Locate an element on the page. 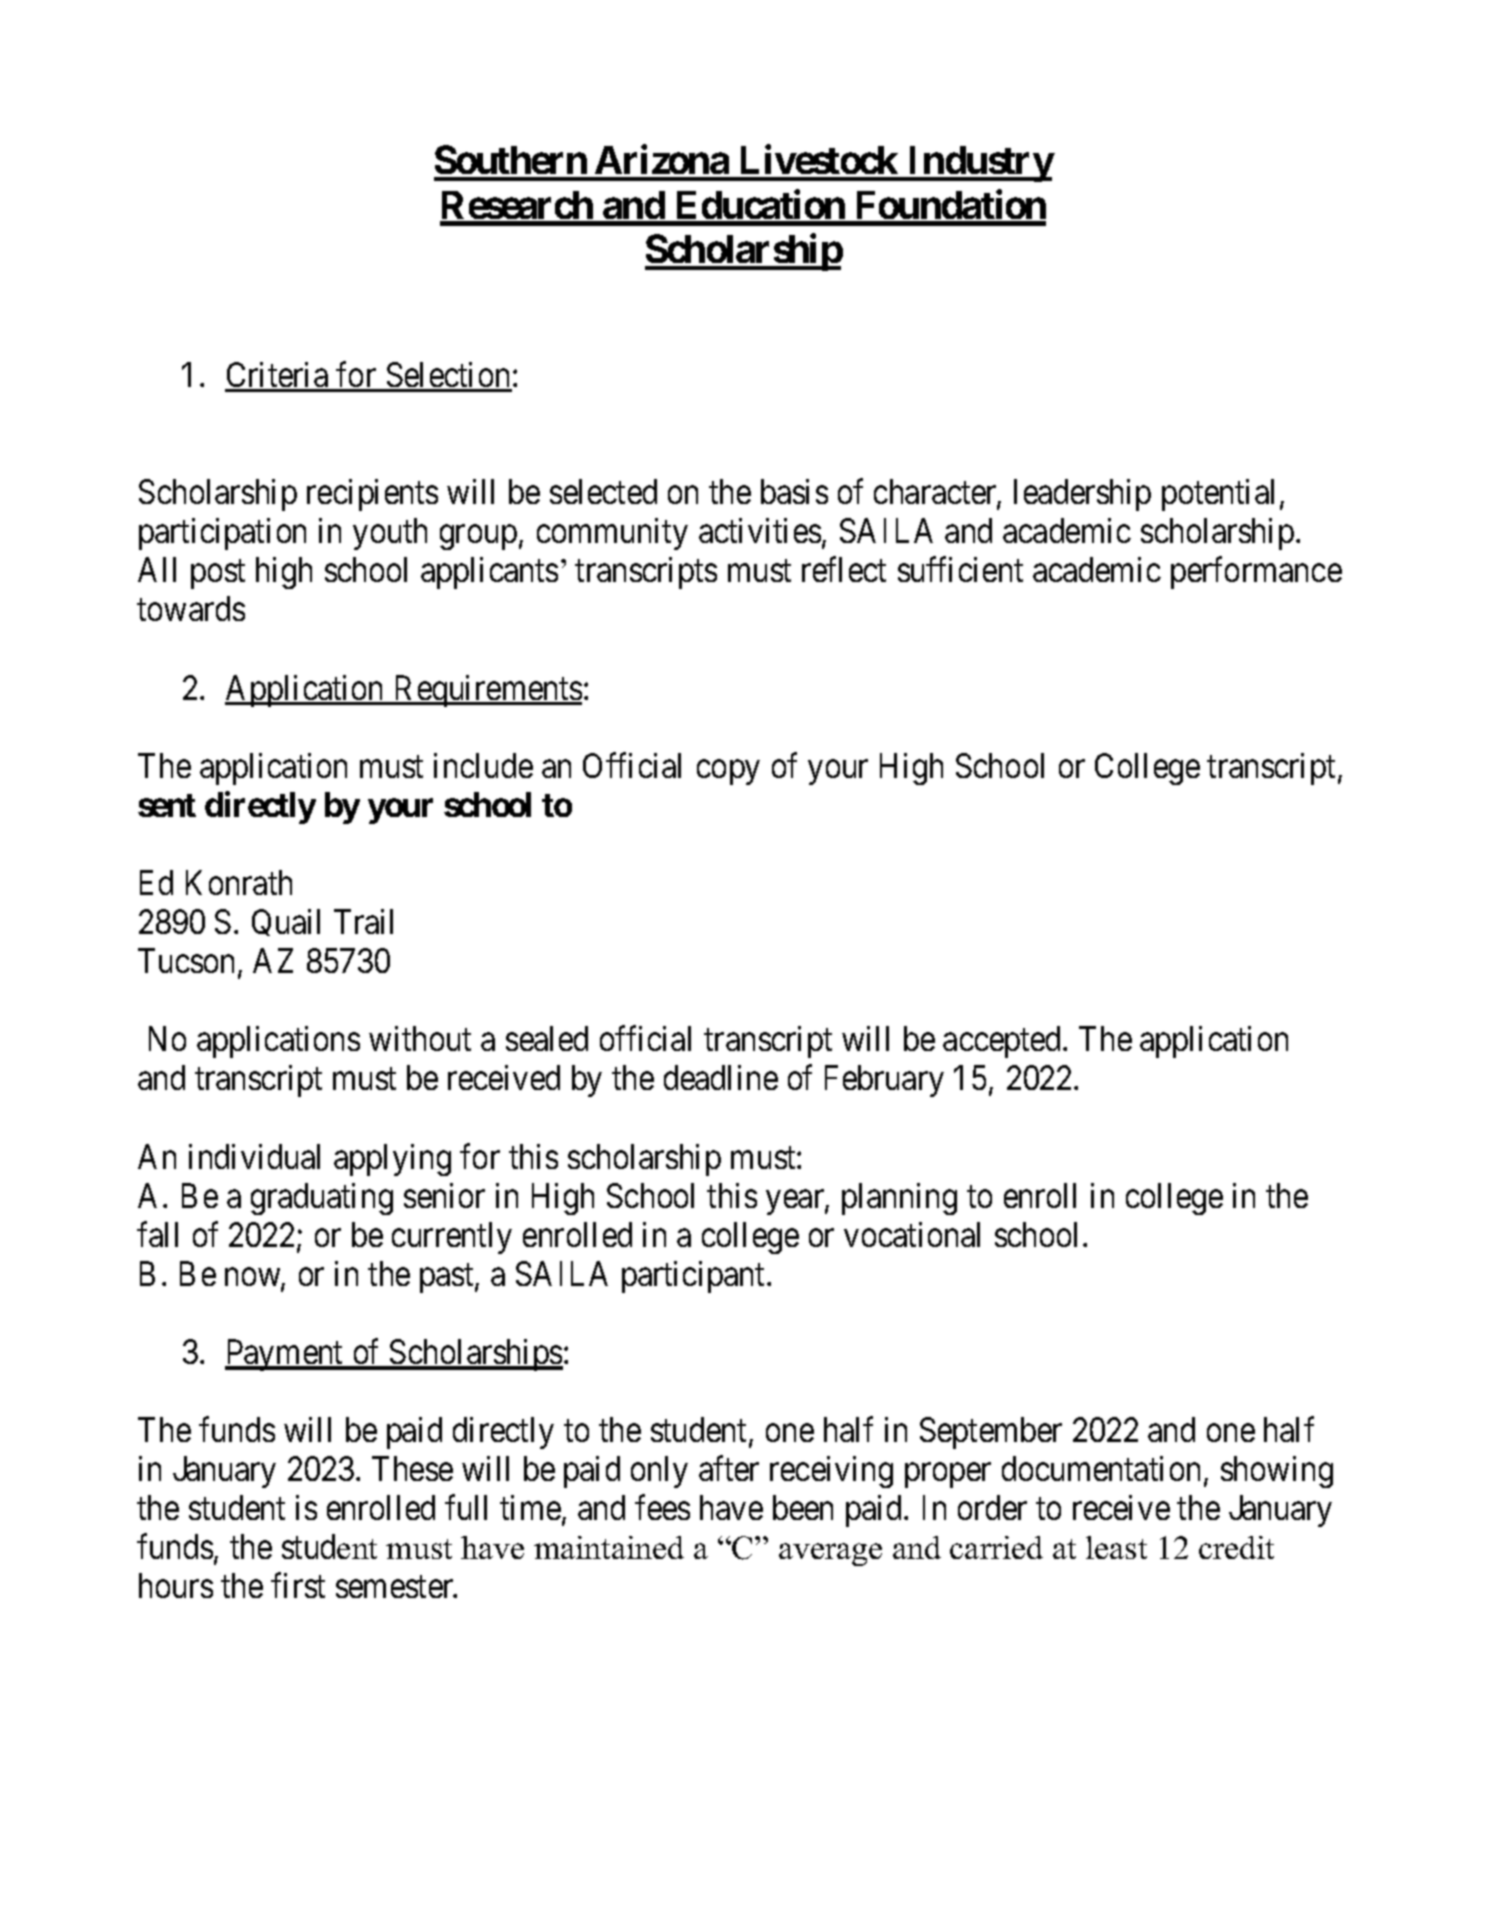 The image size is (1486, 1923). individual is located at coordinates (254, 1156).
